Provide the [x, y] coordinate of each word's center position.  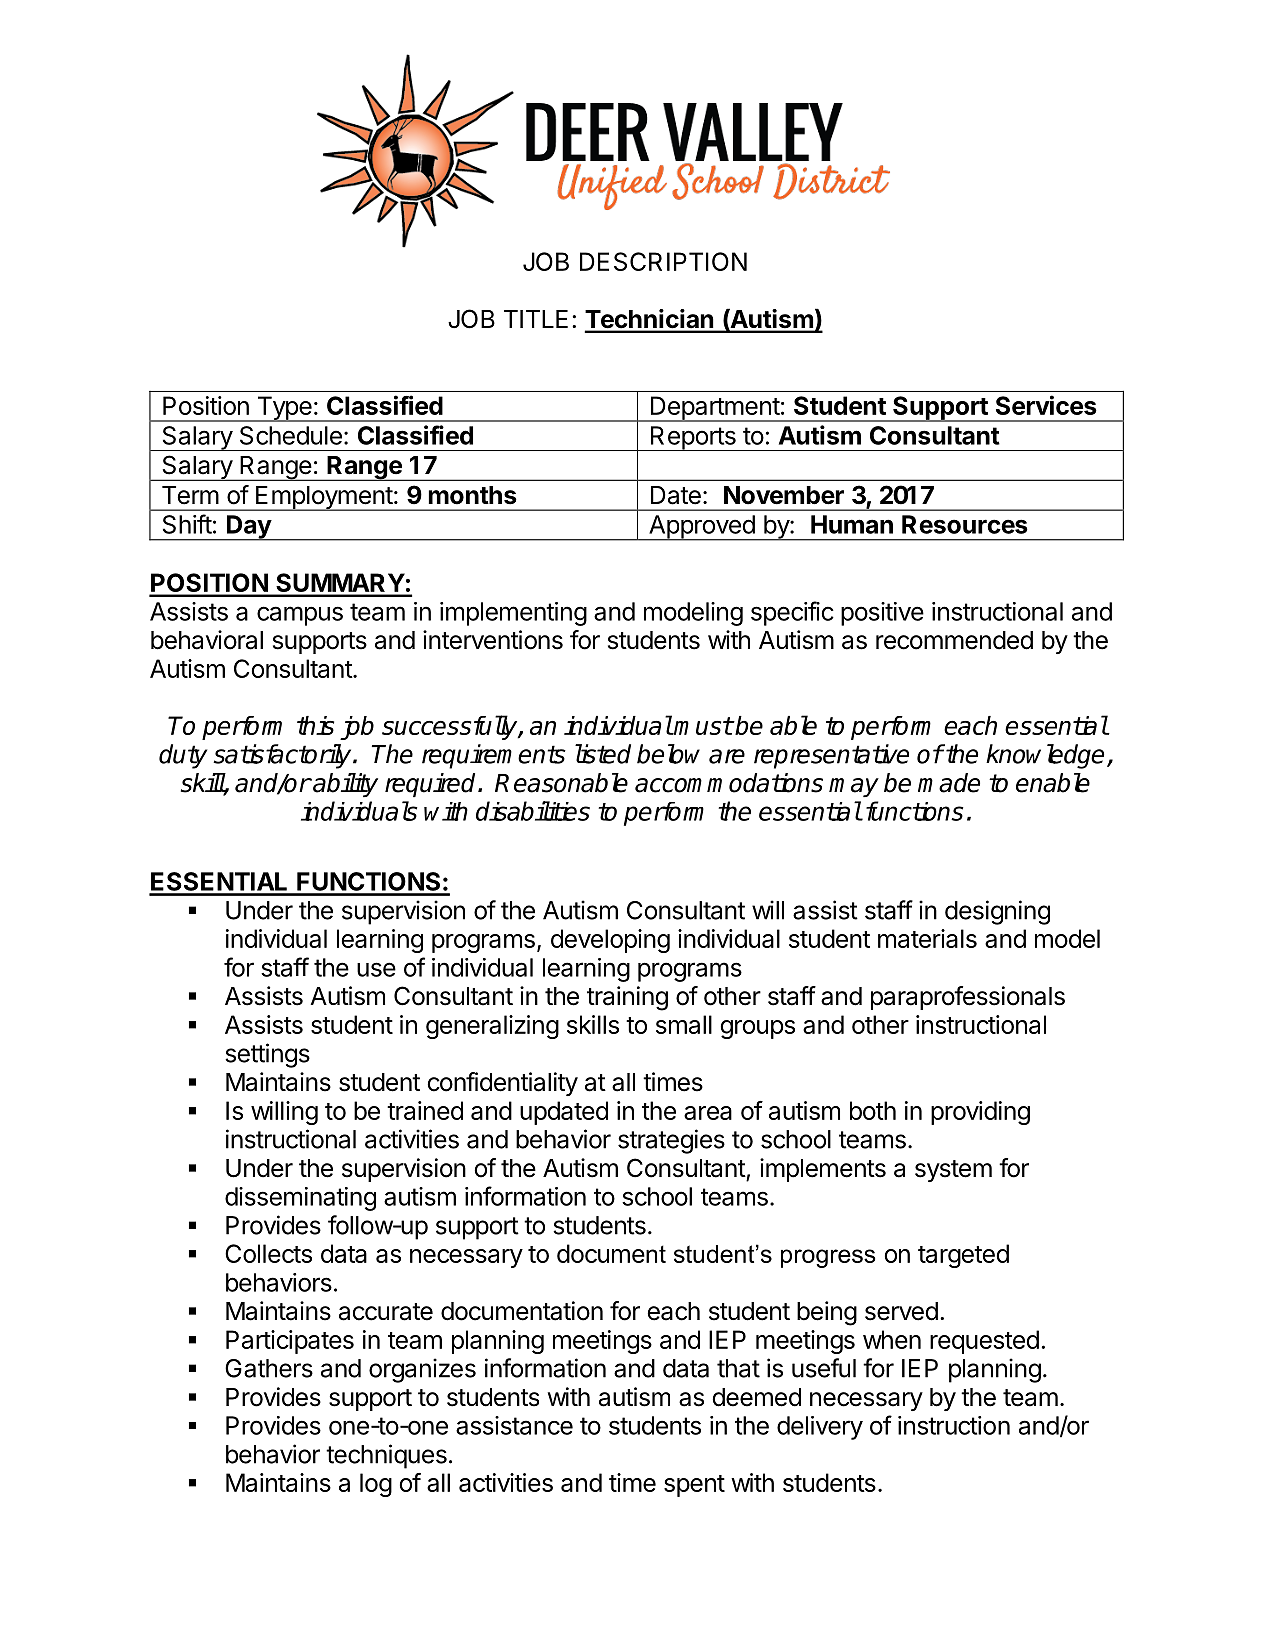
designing [997, 912]
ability [344, 785]
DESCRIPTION [663, 261]
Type [284, 409]
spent [694, 1486]
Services [1046, 405]
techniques [386, 1456]
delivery [820, 1428]
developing [610, 941]
